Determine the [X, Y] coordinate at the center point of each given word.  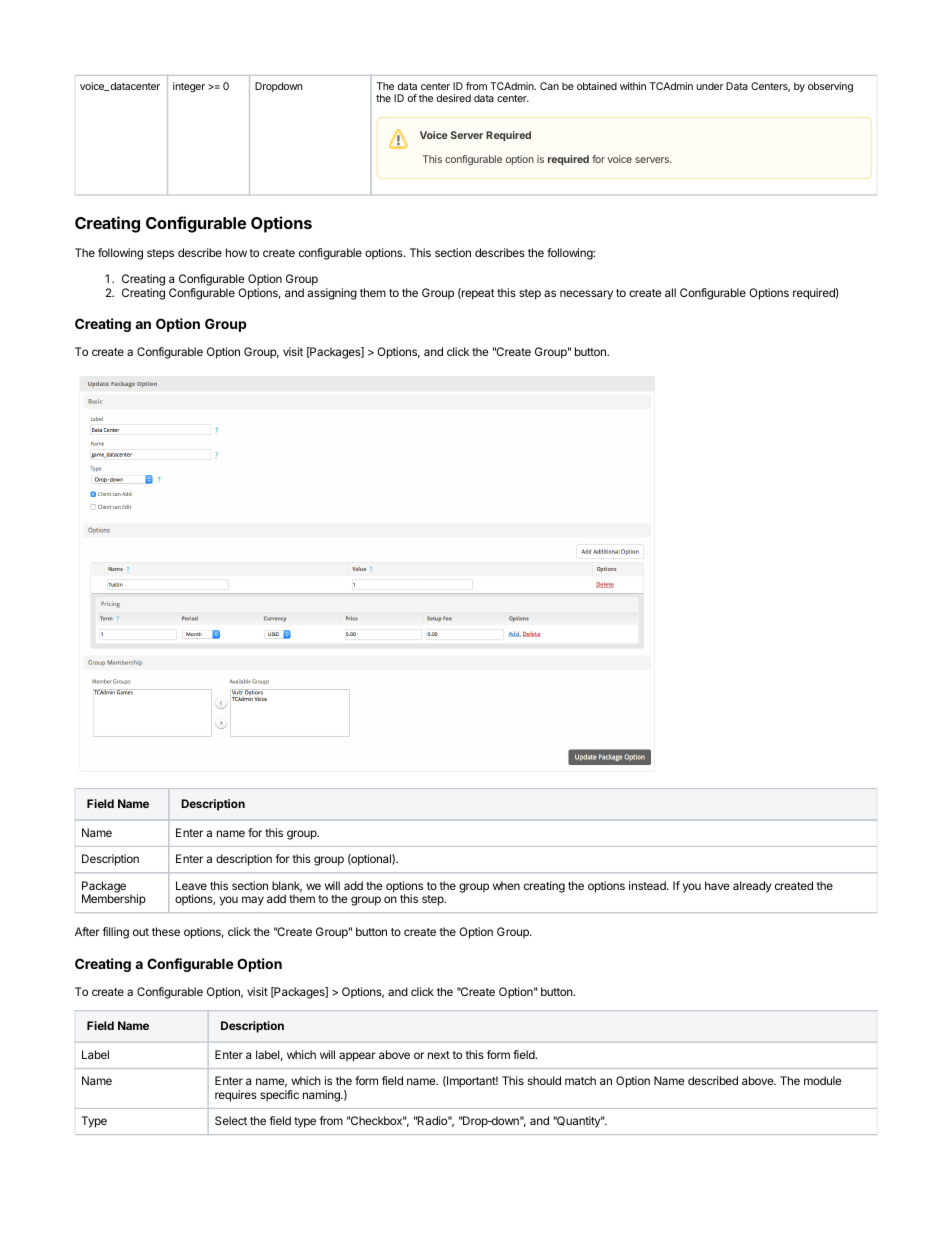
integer [189, 87]
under [710, 86]
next [439, 1055]
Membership [114, 900]
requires [236, 1096]
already [752, 887]
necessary [586, 295]
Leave [191, 885]
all [670, 292]
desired [454, 98]
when [506, 885]
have [717, 885]
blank [287, 886]
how [236, 252]
